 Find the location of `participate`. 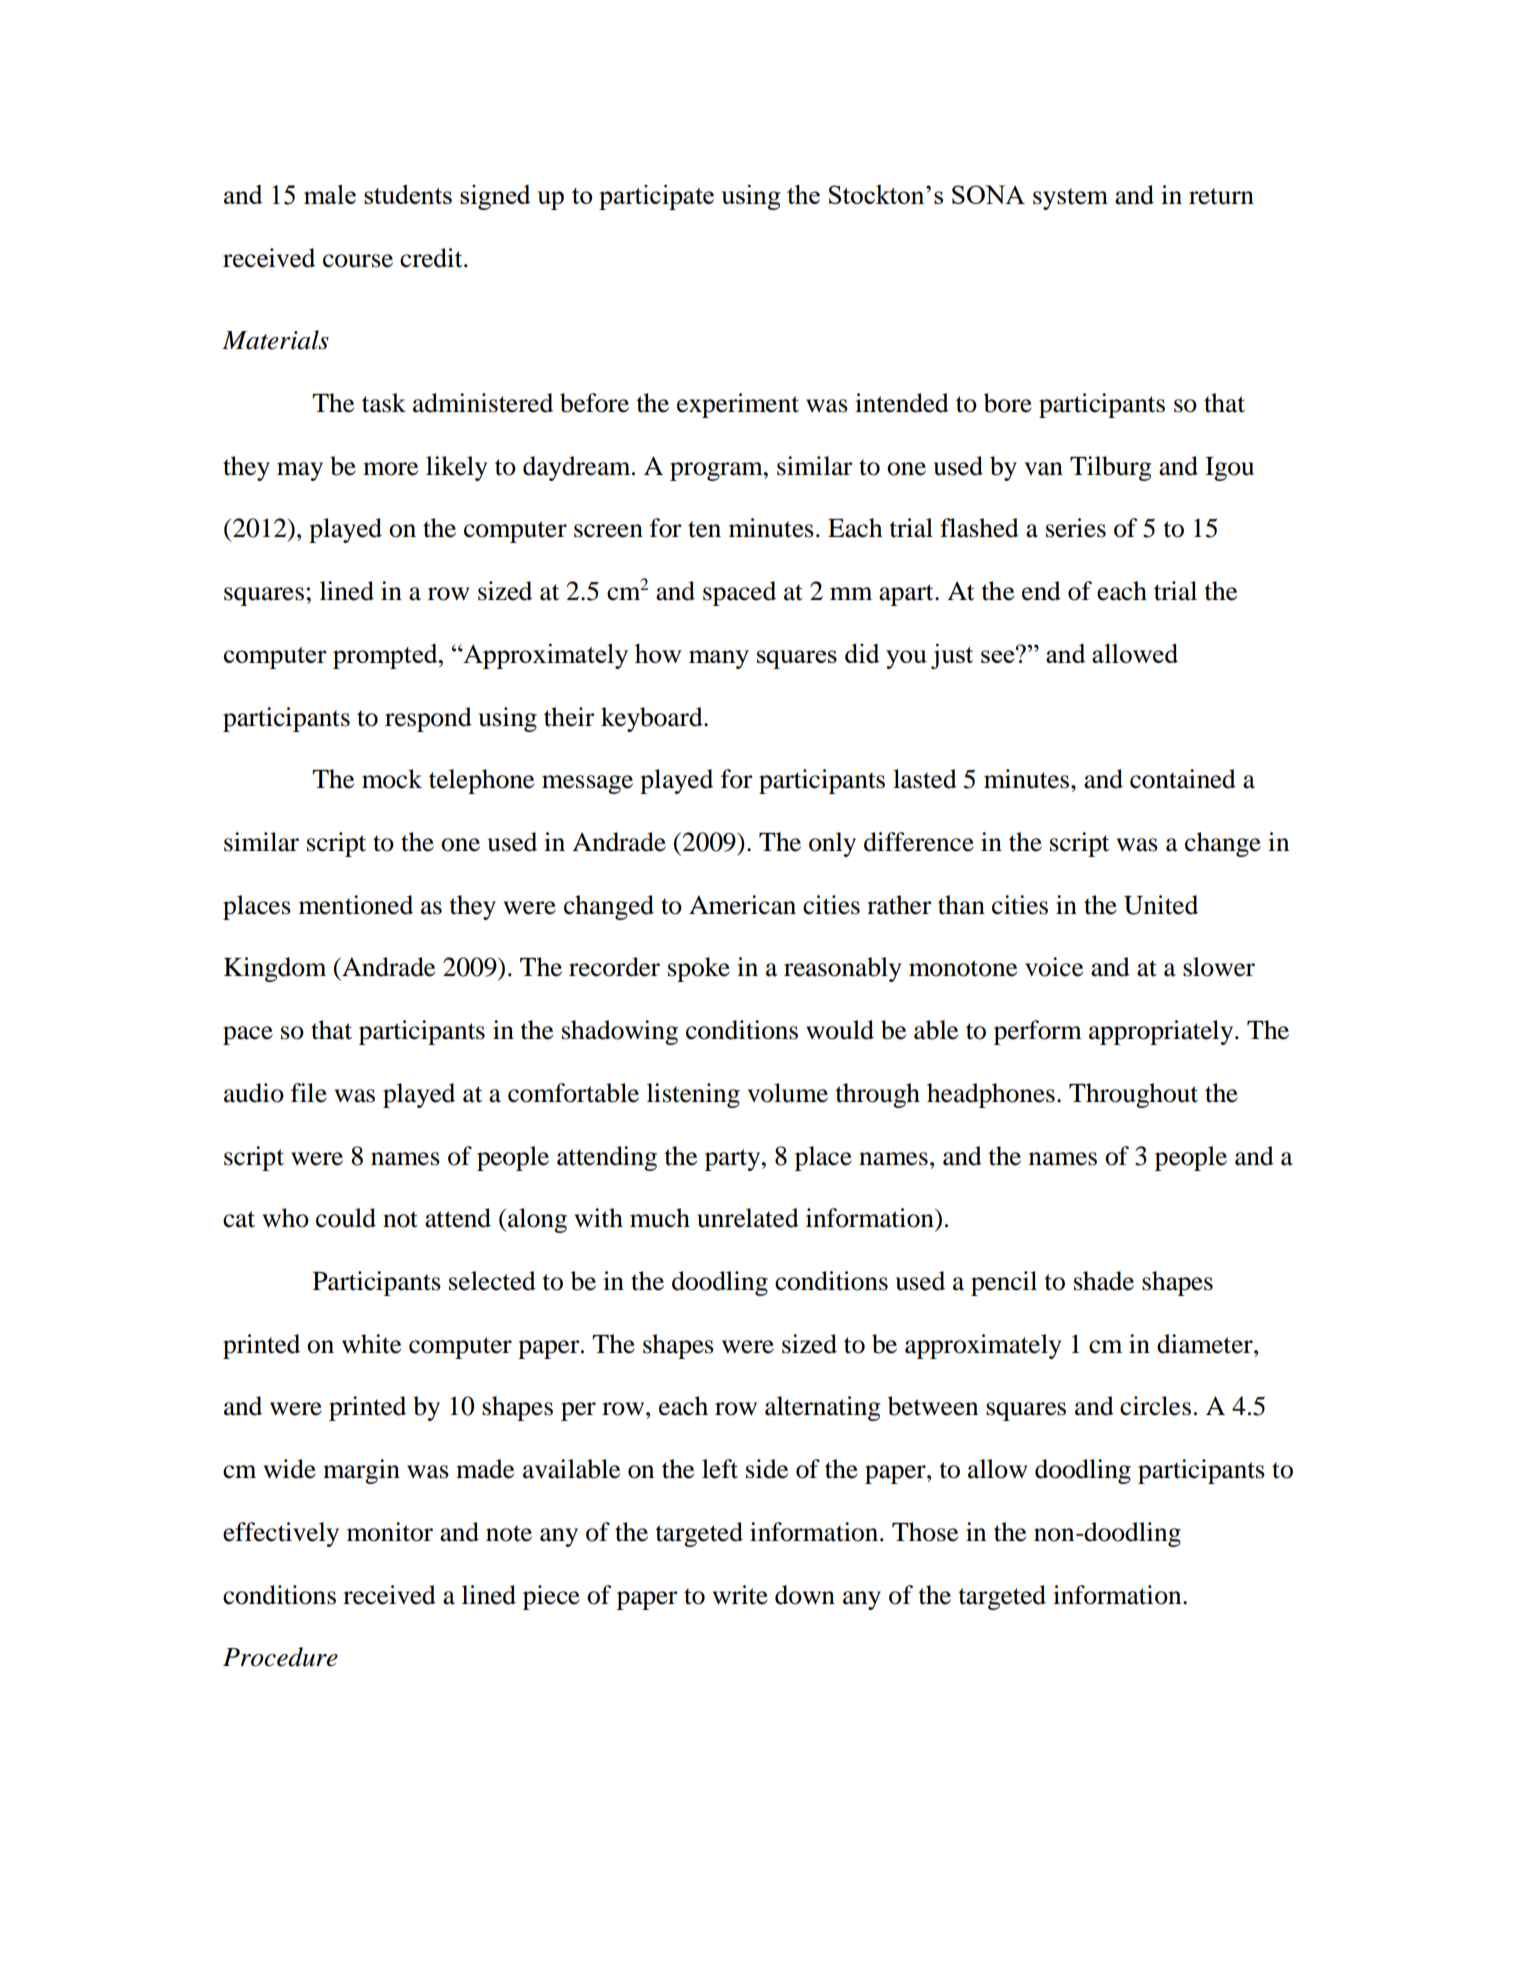

participate is located at coordinates (656, 197).
